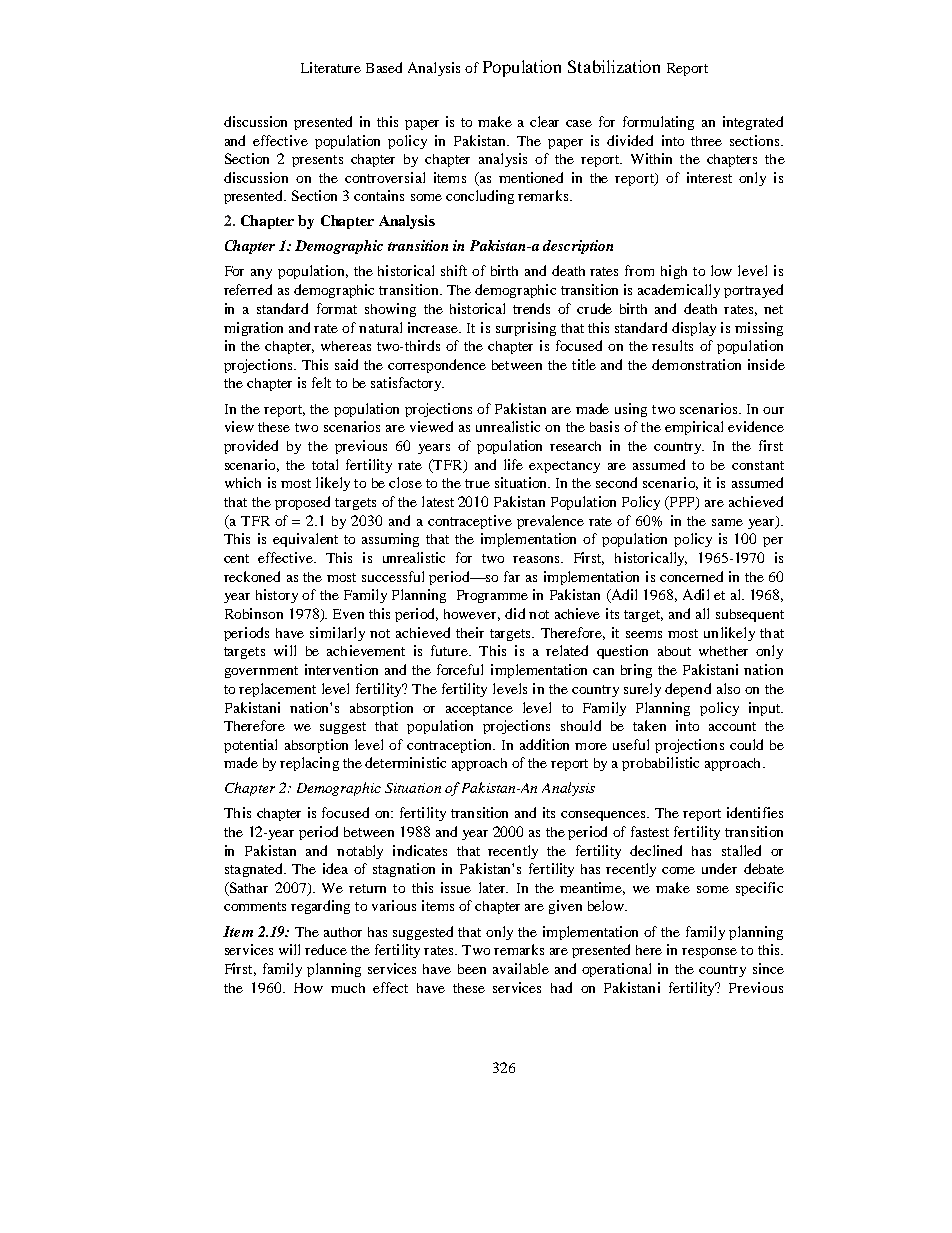  What do you see at coordinates (544, 121) in the page?
I see `clear` at bounding box center [544, 121].
